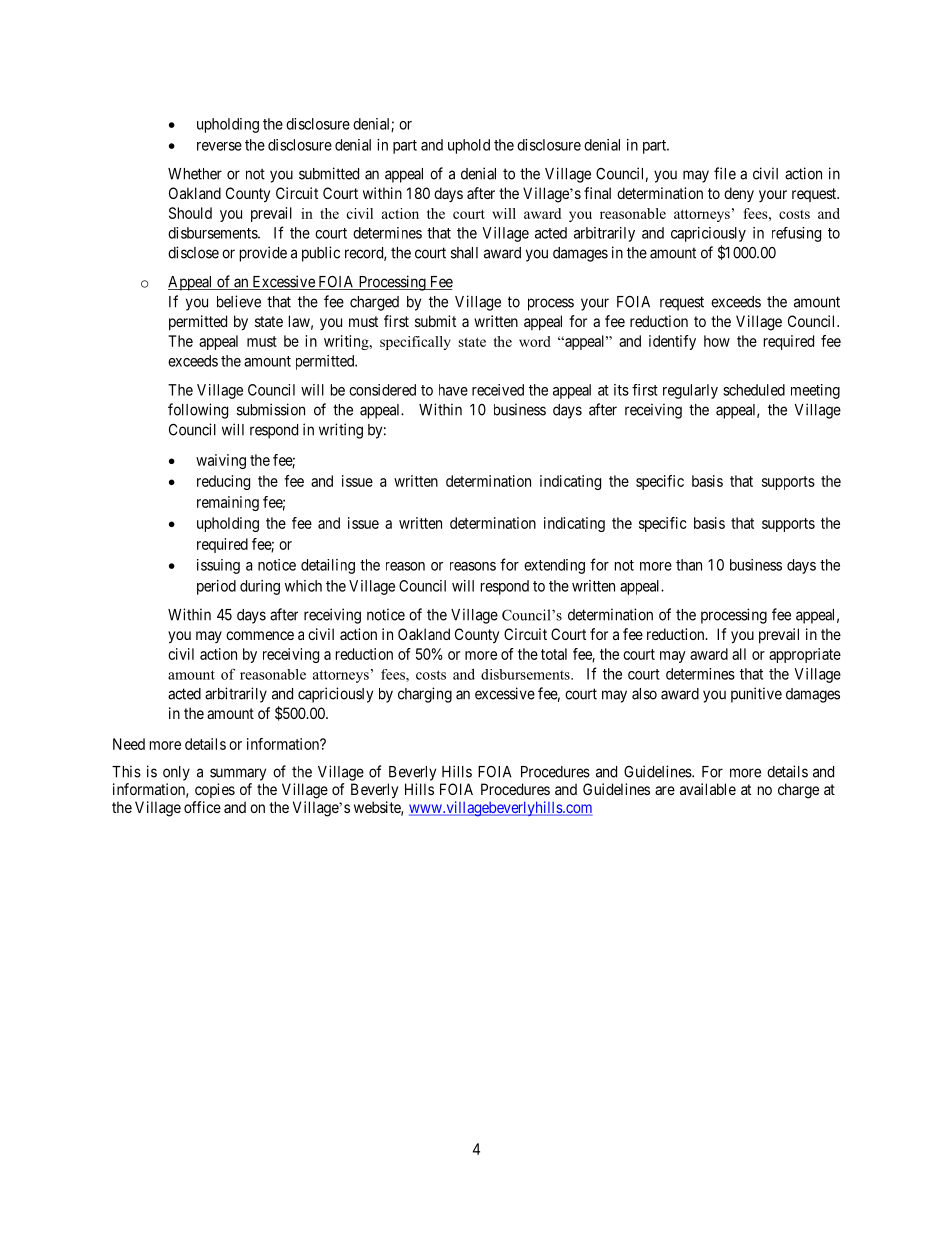 The image size is (952, 1233). What do you see at coordinates (195, 174) in the screenshot?
I see `Whether` at bounding box center [195, 174].
